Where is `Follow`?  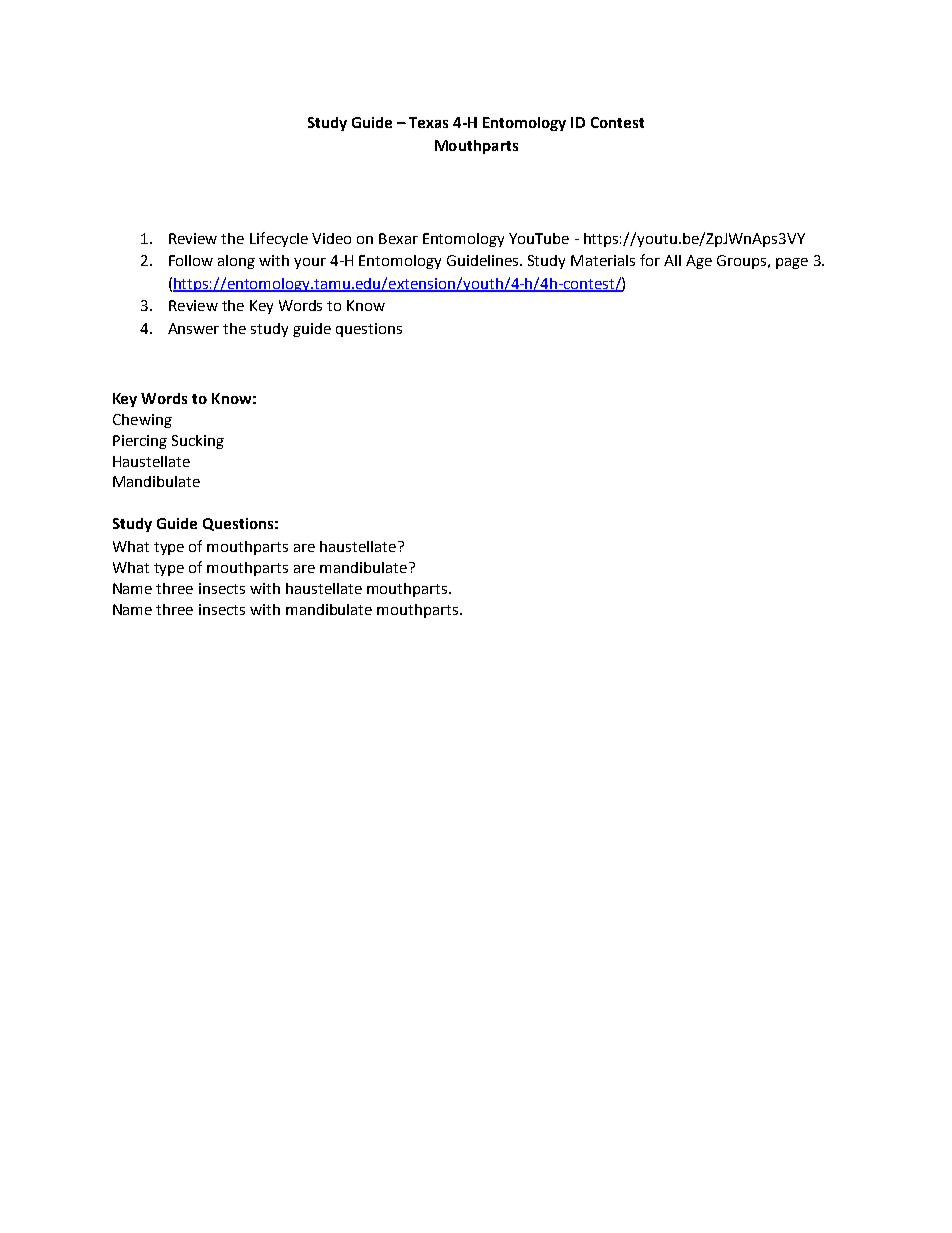
Follow is located at coordinates (191, 260).
